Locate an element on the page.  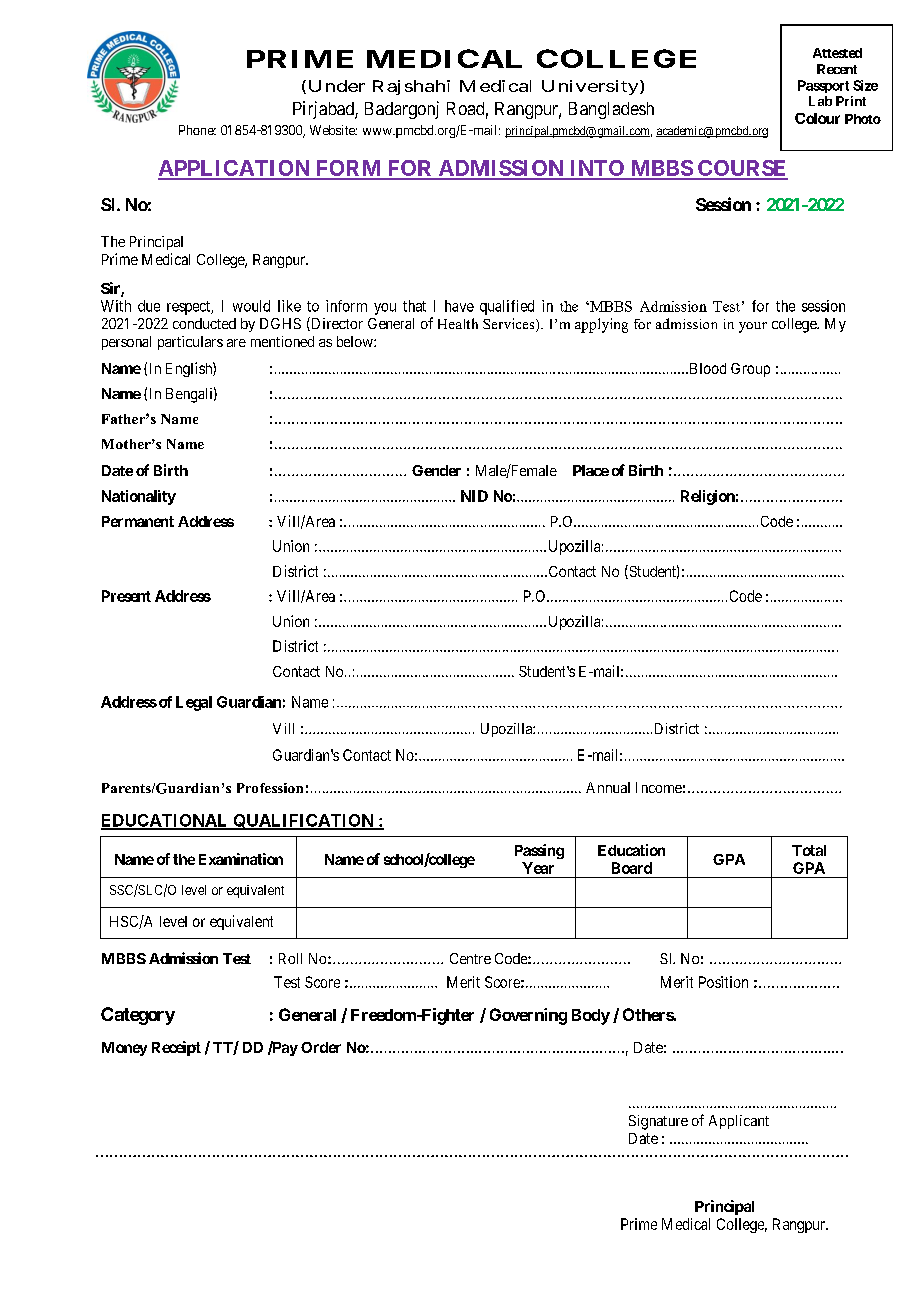
Profession is located at coordinates (270, 788).
